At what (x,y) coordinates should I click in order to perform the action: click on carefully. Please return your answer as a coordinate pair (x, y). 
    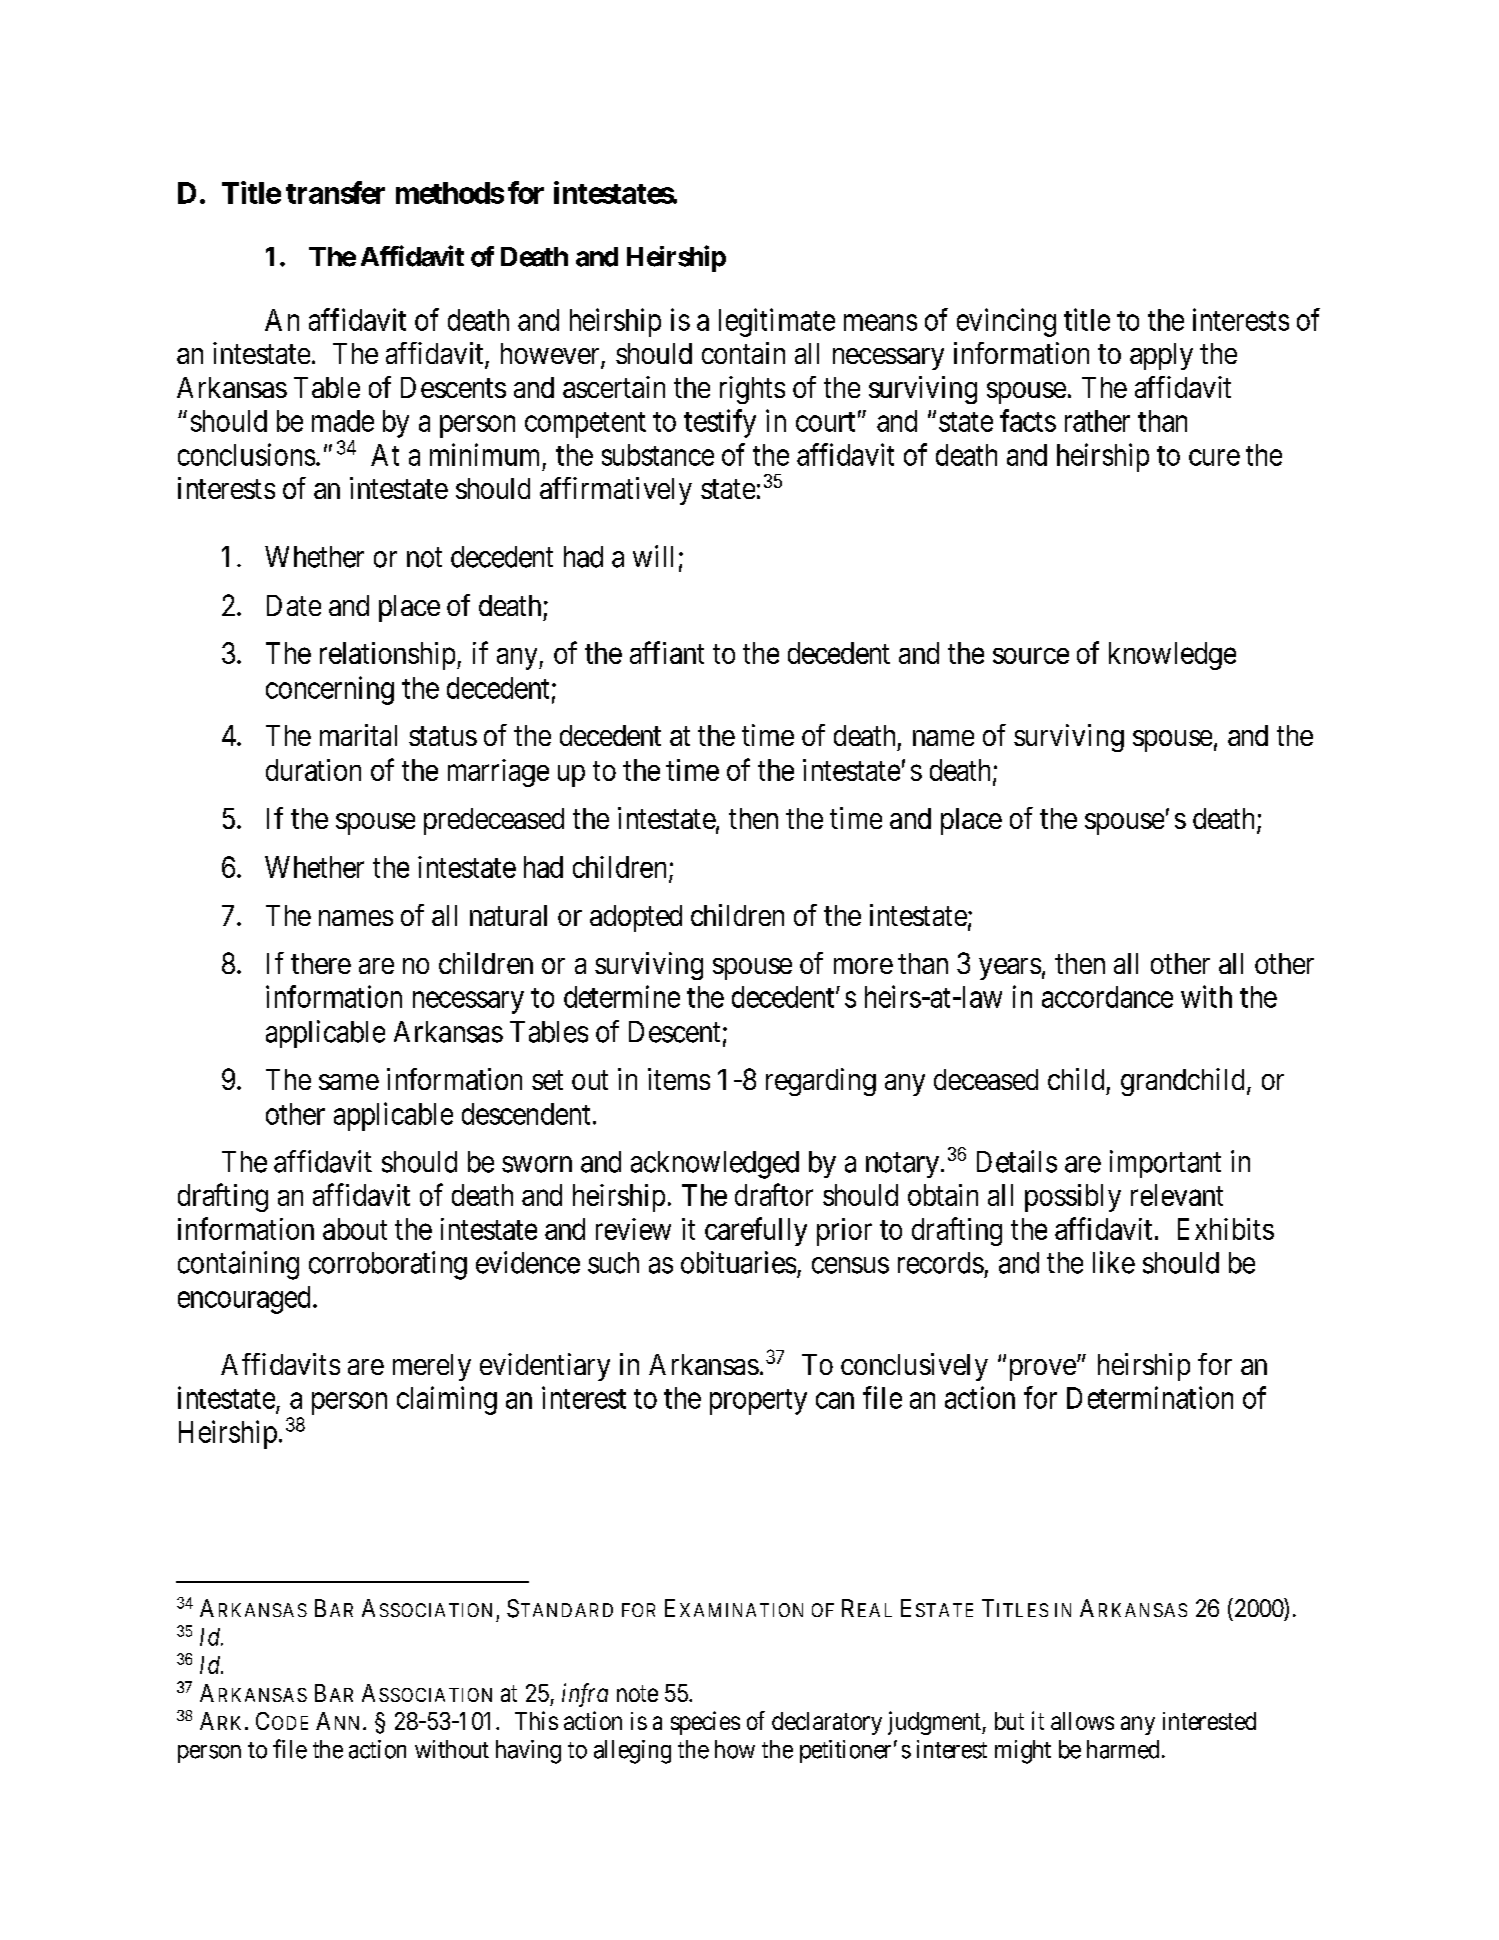
    Looking at the image, I should click on (756, 1231).
